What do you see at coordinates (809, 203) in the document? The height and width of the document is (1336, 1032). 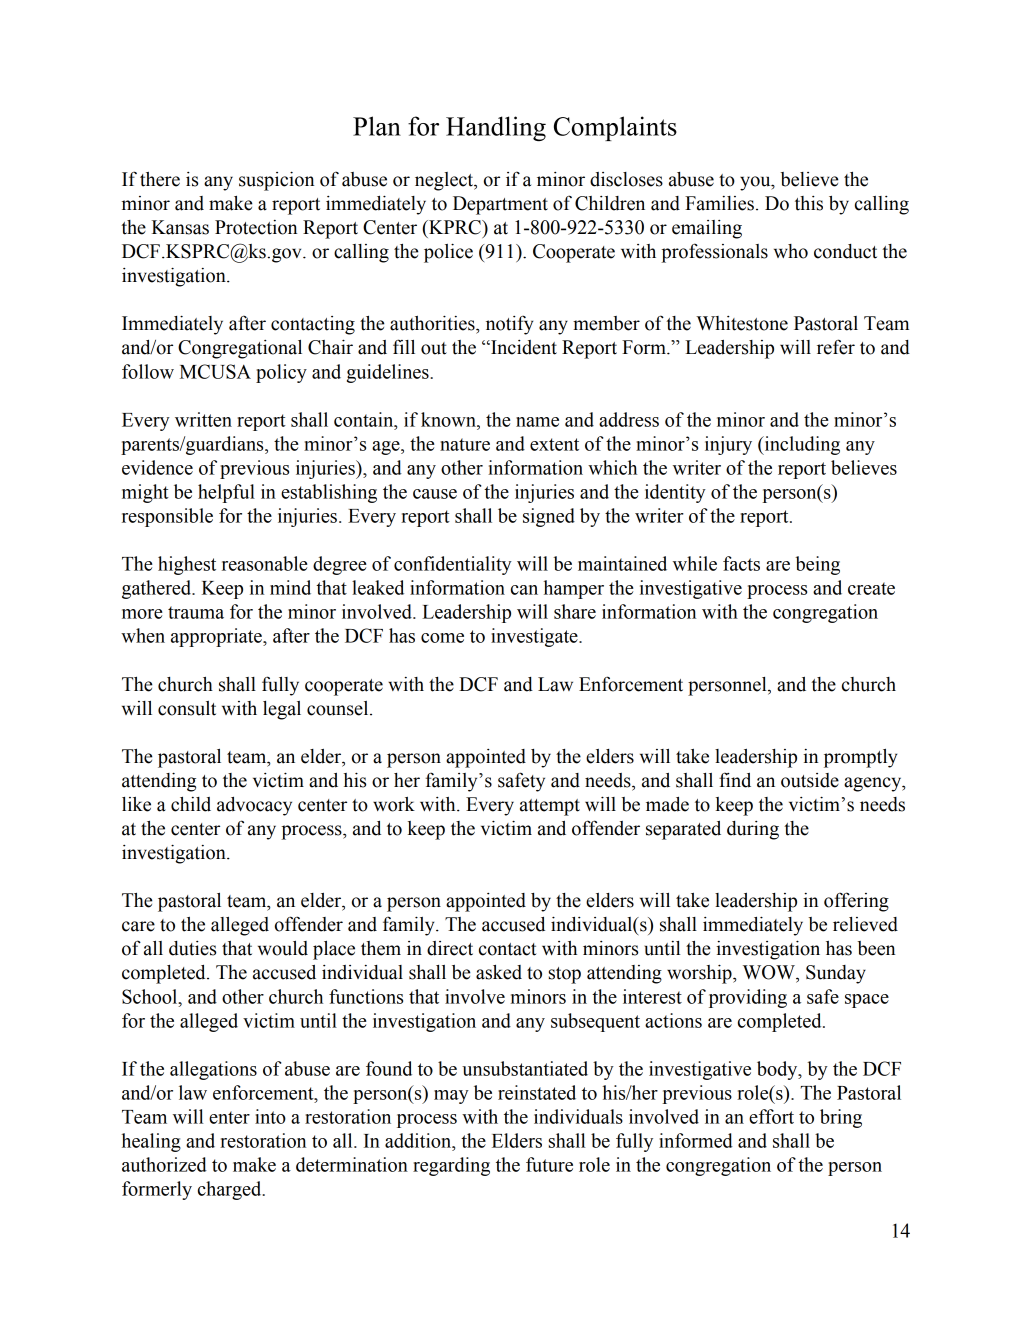 I see `this` at bounding box center [809, 203].
